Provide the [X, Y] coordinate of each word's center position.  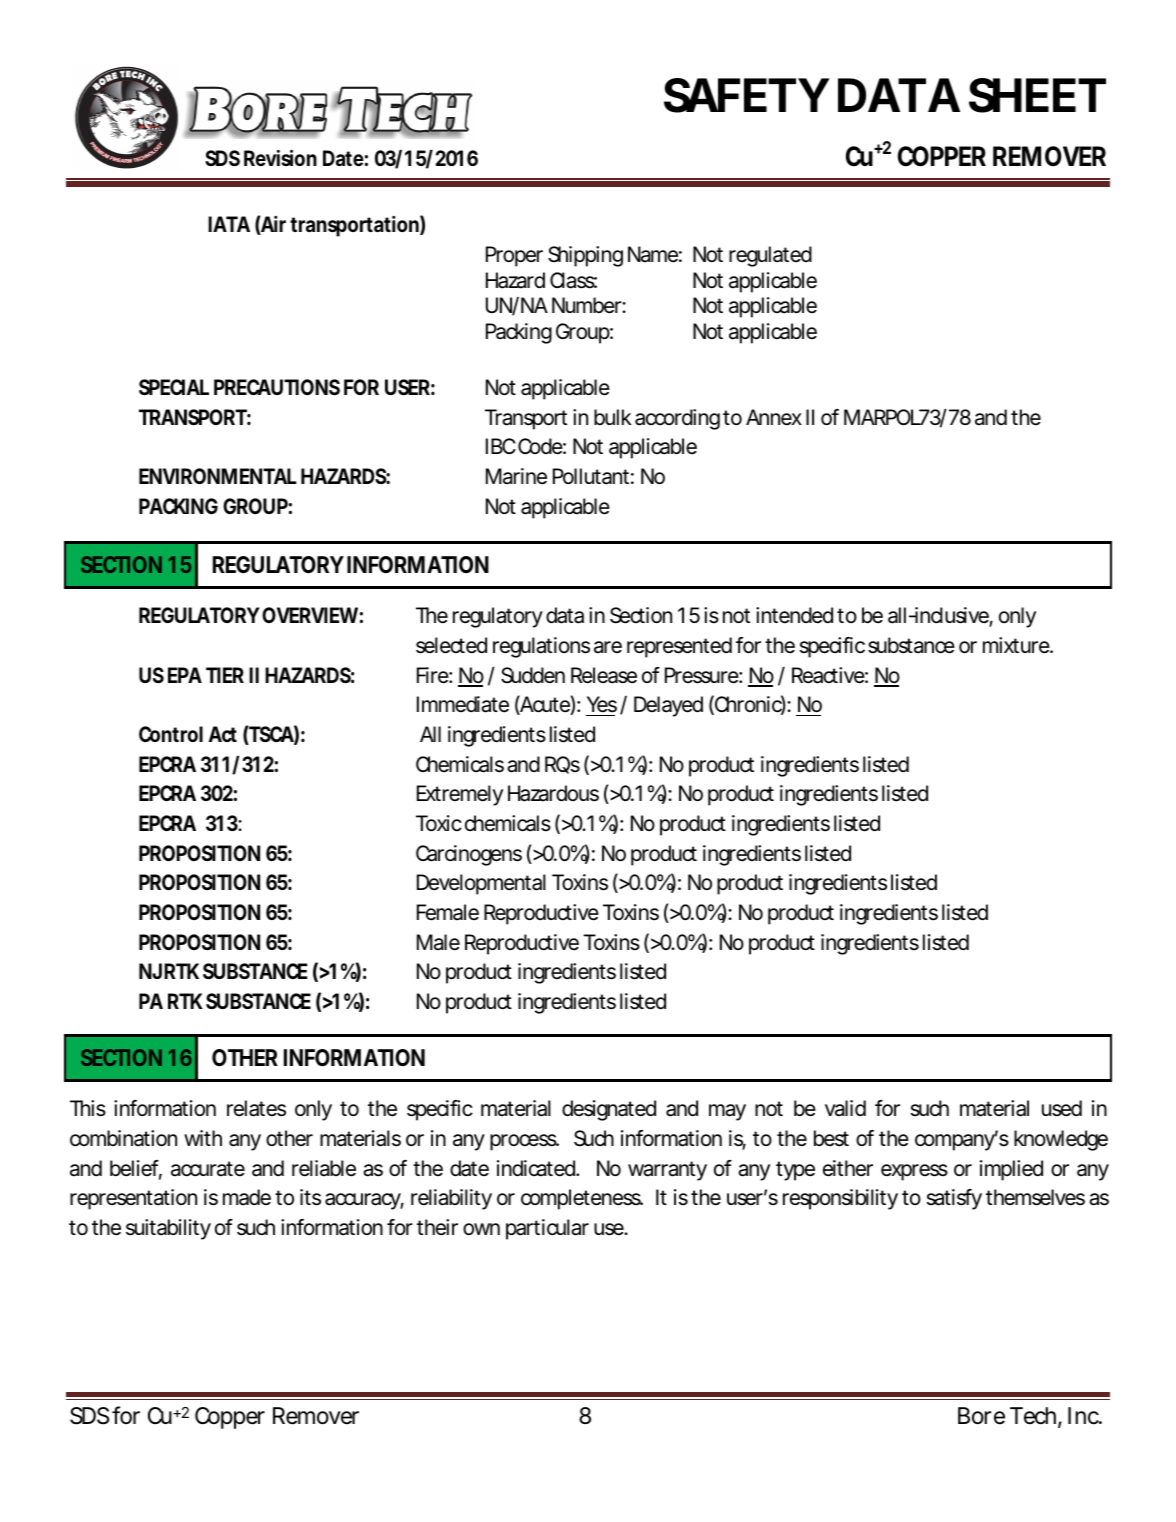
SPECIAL [174, 387]
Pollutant [591, 476]
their [437, 1227]
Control [171, 734]
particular [547, 1229]
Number [587, 305]
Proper [514, 256]
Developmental [481, 884]
